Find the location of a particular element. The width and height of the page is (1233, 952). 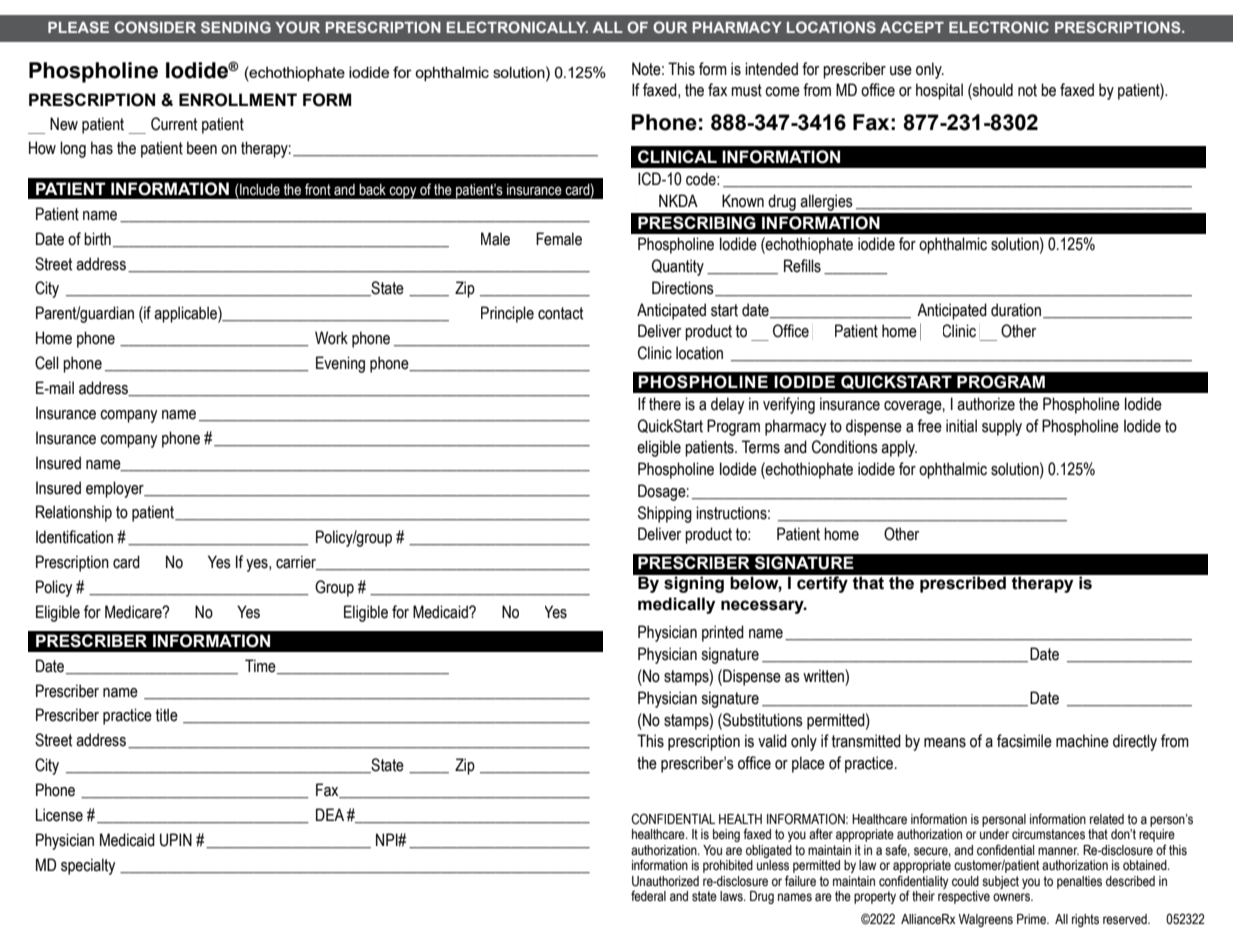

medically is located at coordinates (676, 605).
